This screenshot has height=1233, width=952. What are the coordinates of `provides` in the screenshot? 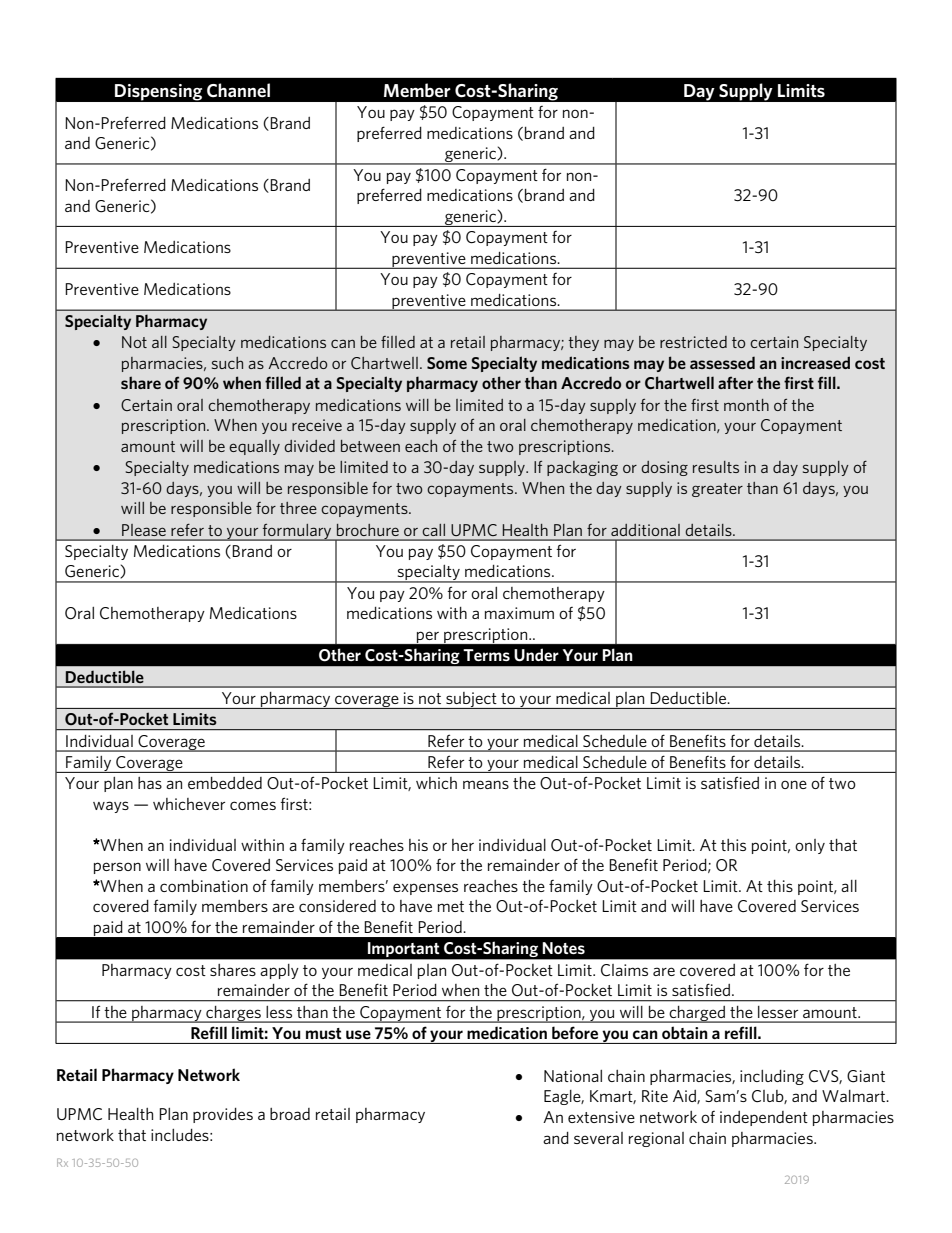 It's located at (223, 1115).
